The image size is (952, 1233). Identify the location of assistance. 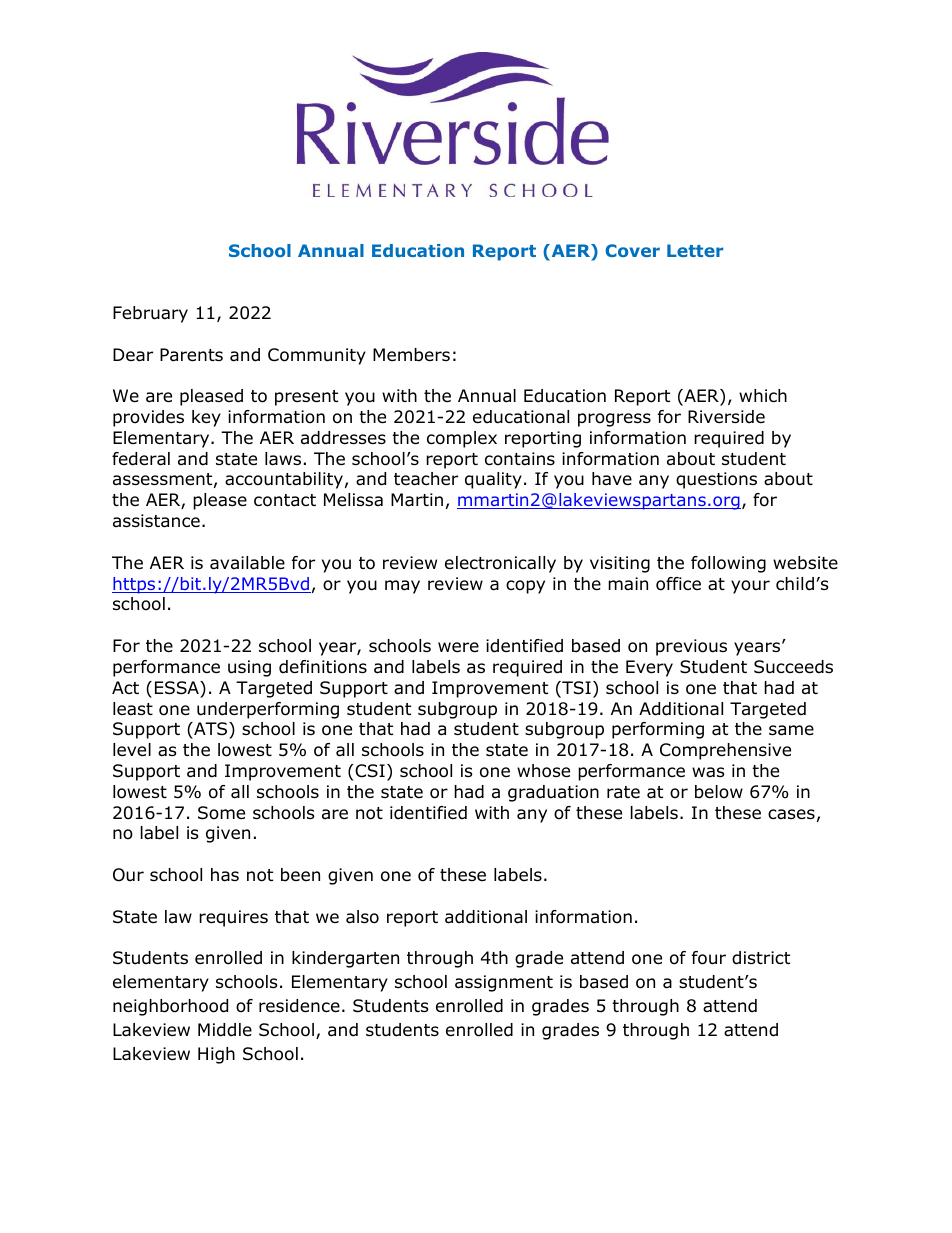
(156, 521).
